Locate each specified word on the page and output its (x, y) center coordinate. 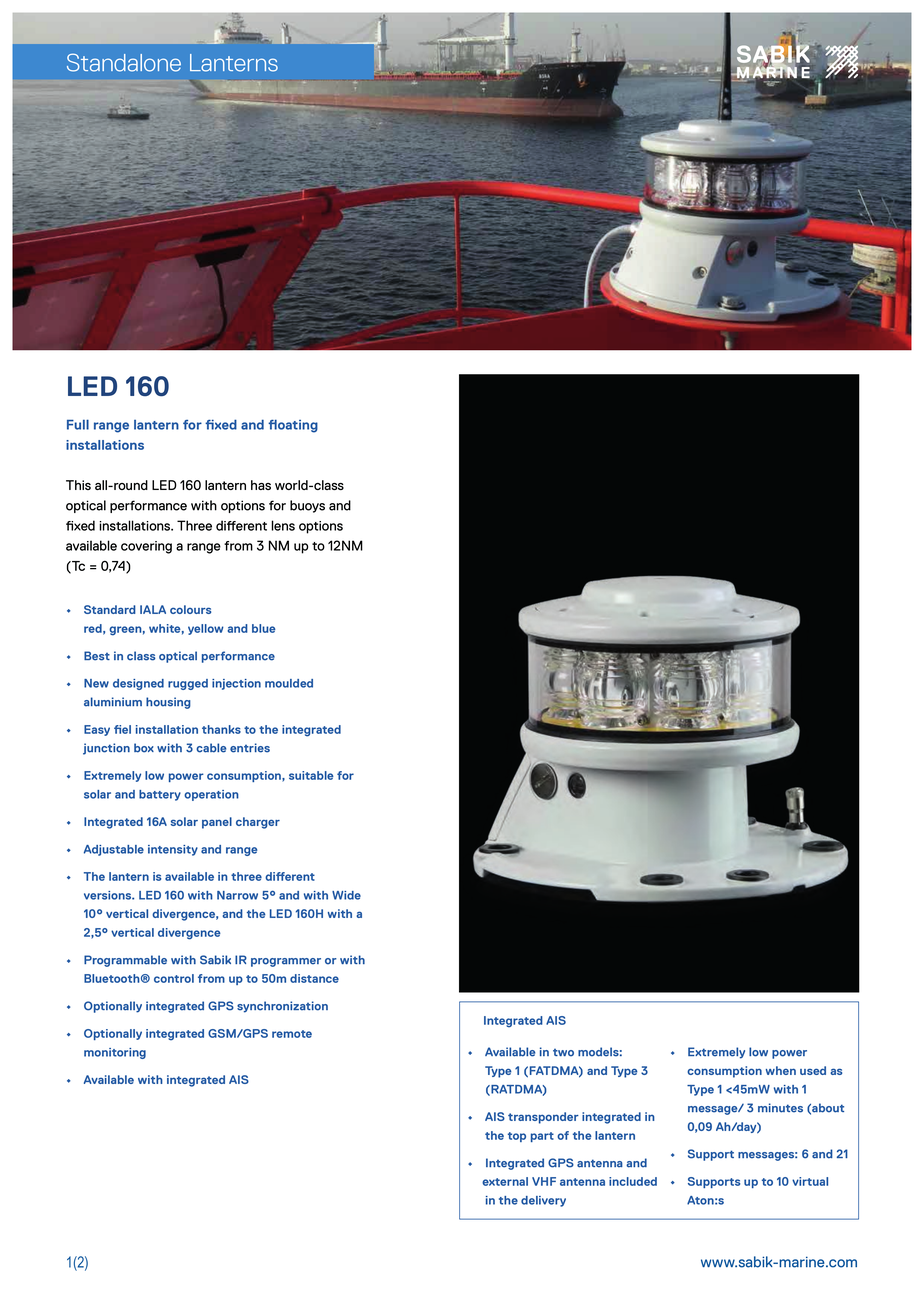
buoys (307, 506)
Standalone (124, 62)
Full (78, 424)
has (261, 485)
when (781, 1070)
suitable (311, 775)
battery (160, 795)
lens (283, 525)
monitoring (115, 1053)
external (505, 1181)
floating (293, 426)
